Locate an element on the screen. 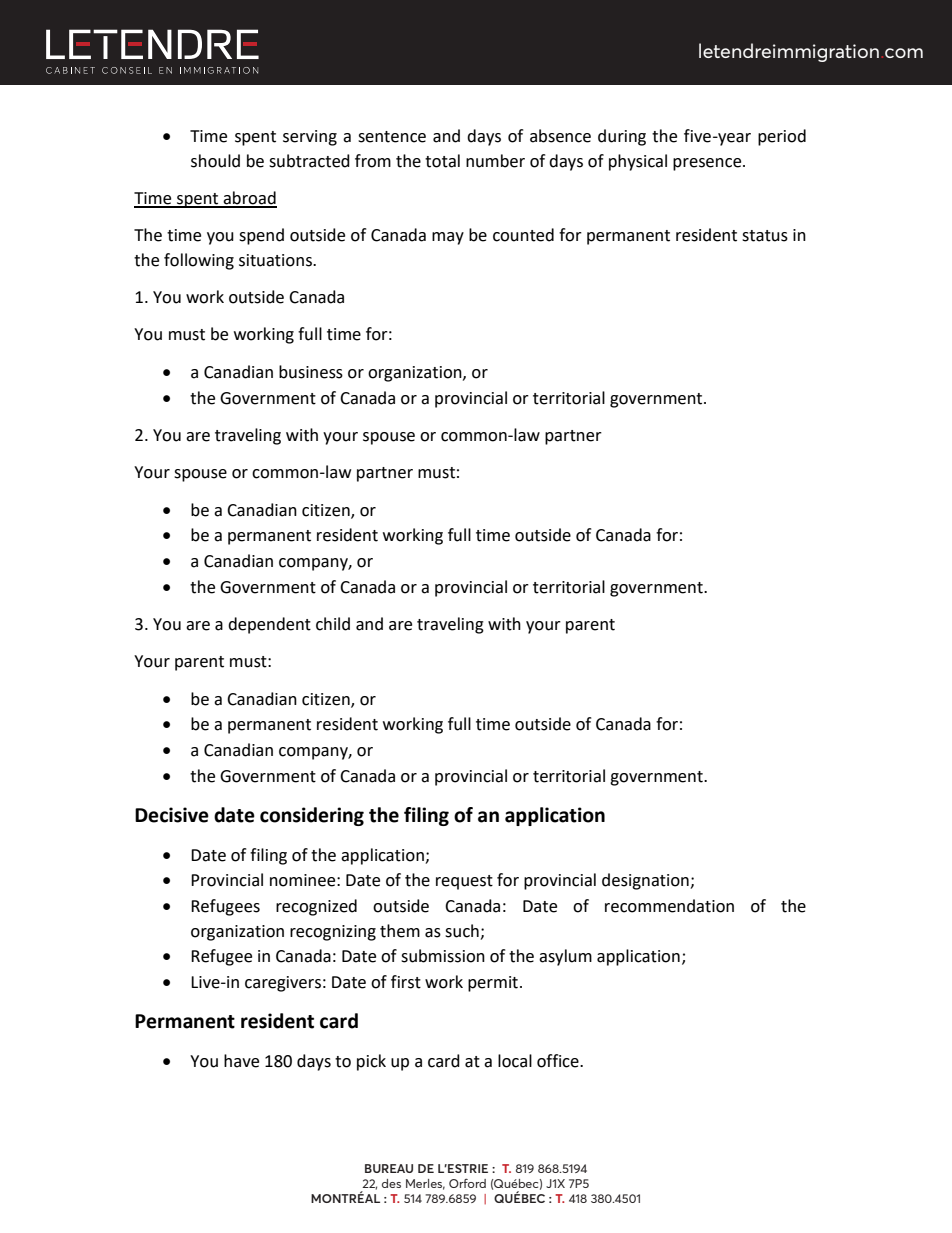 The image size is (952, 1233). child is located at coordinates (333, 624).
